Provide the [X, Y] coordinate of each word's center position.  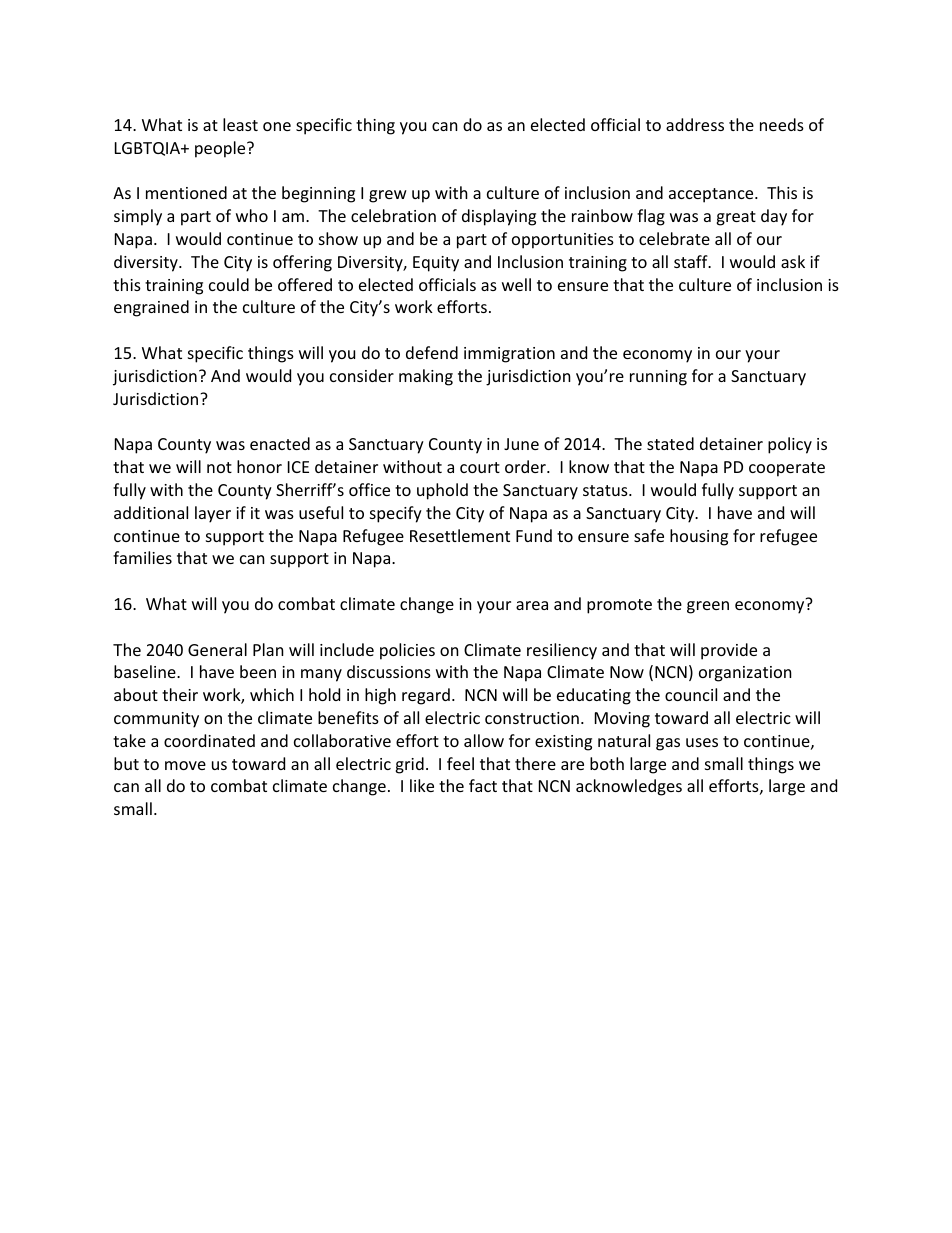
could [229, 284]
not [219, 467]
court [480, 467]
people [221, 149]
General [217, 649]
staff [692, 261]
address [695, 124]
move [185, 765]
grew [388, 196]
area [532, 605]
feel [460, 763]
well [516, 284]
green [708, 607]
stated [670, 443]
